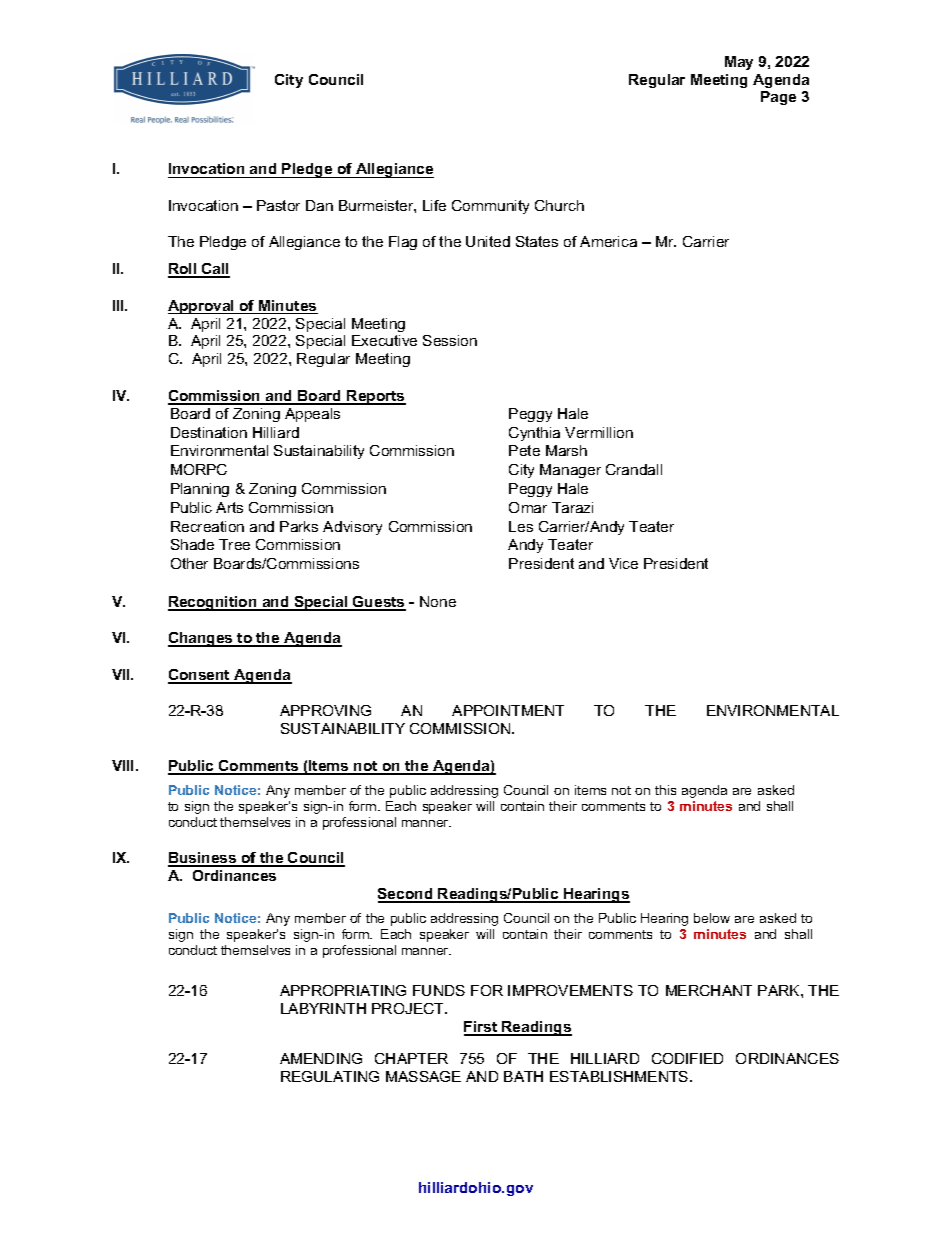 Image resolution: width=952 pixels, height=1233 pixels. I want to click on Life, so click(434, 205).
